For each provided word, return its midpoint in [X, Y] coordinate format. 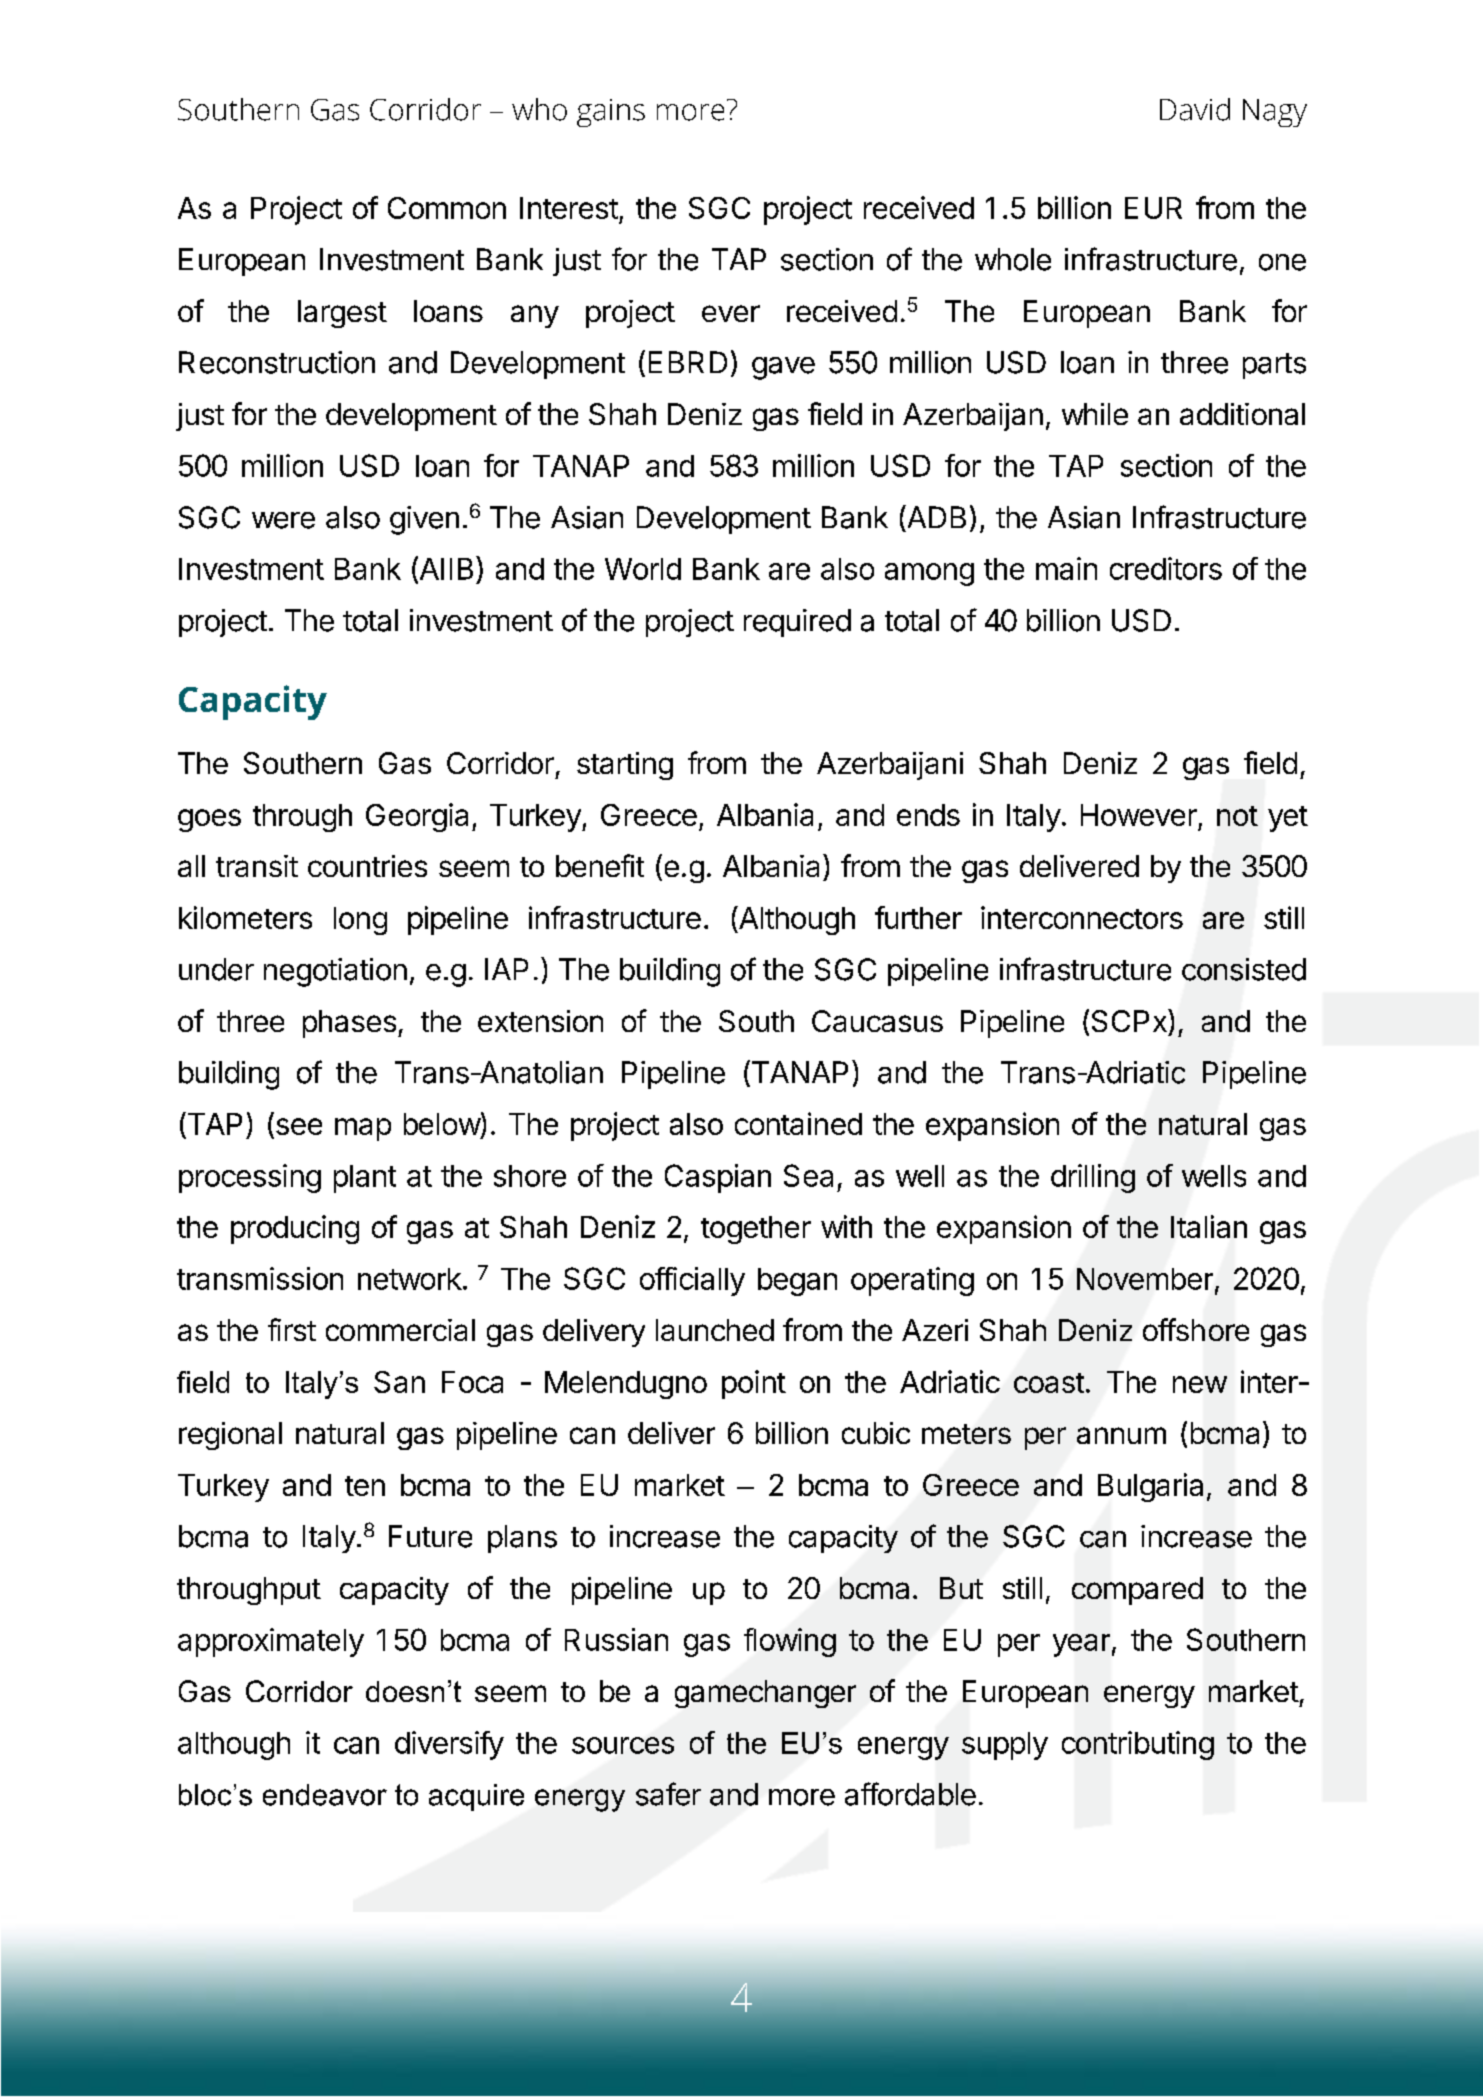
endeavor [325, 1795]
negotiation [335, 972]
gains [611, 113]
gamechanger [765, 1694]
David [1195, 109]
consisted [1244, 969]
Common [447, 208]
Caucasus [877, 1021]
